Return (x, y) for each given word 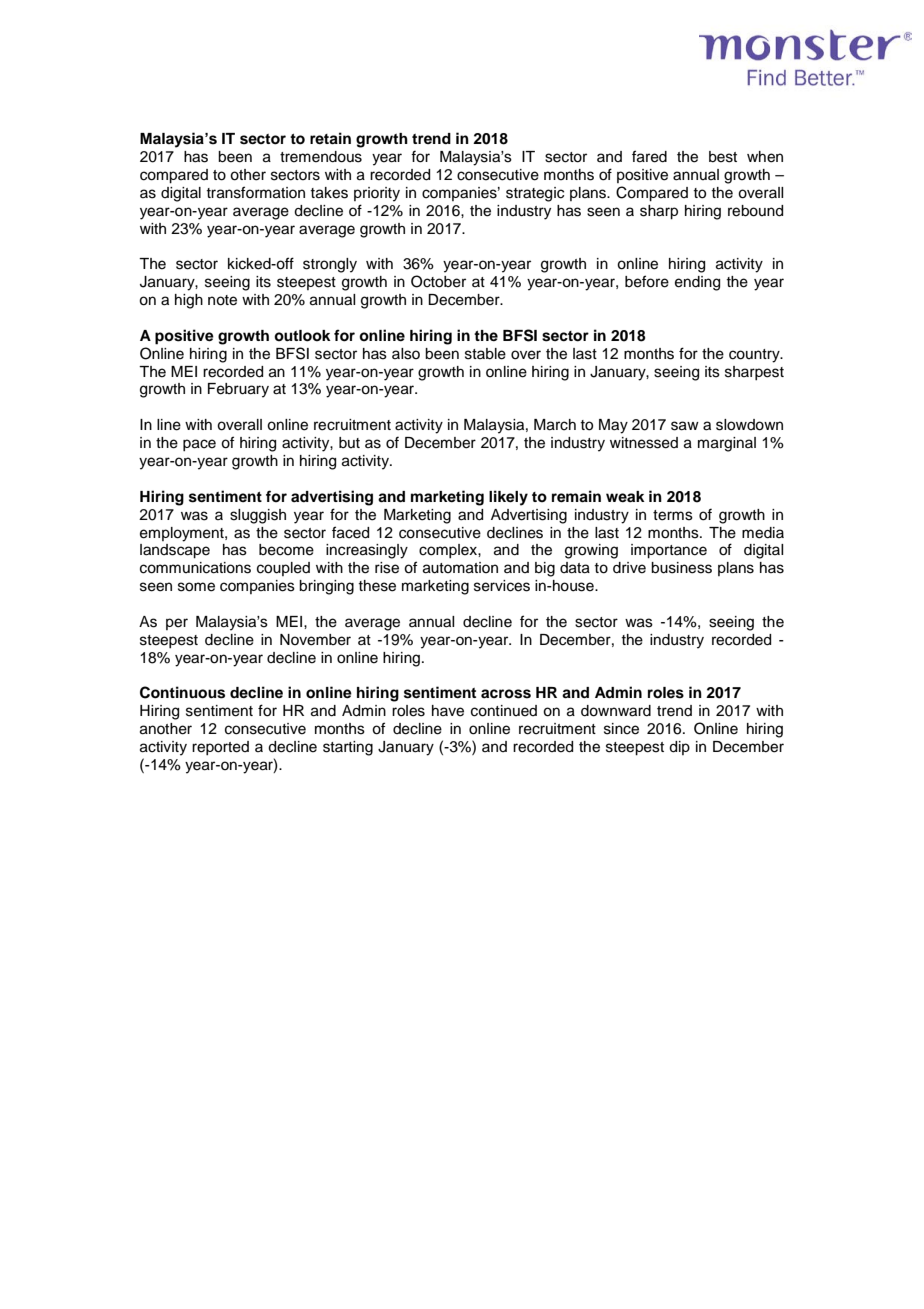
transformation (255, 192)
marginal (727, 444)
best (723, 157)
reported (220, 748)
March (555, 425)
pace (199, 445)
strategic (535, 194)
